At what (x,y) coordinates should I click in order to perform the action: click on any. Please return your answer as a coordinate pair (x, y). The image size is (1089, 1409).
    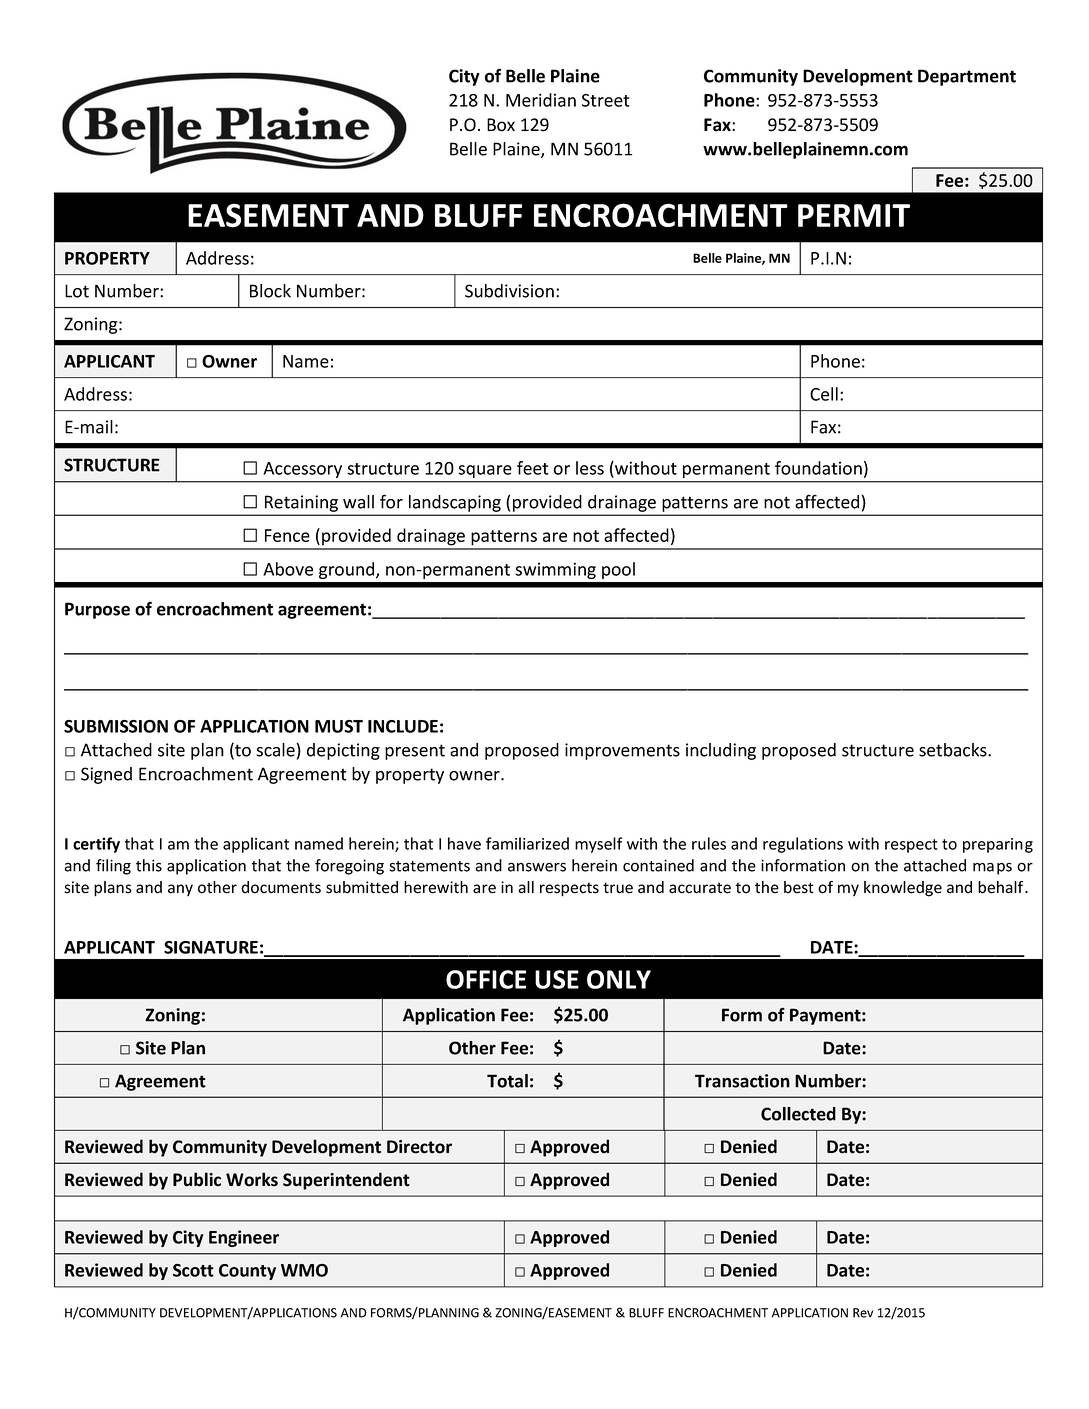
    Looking at the image, I should click on (180, 890).
